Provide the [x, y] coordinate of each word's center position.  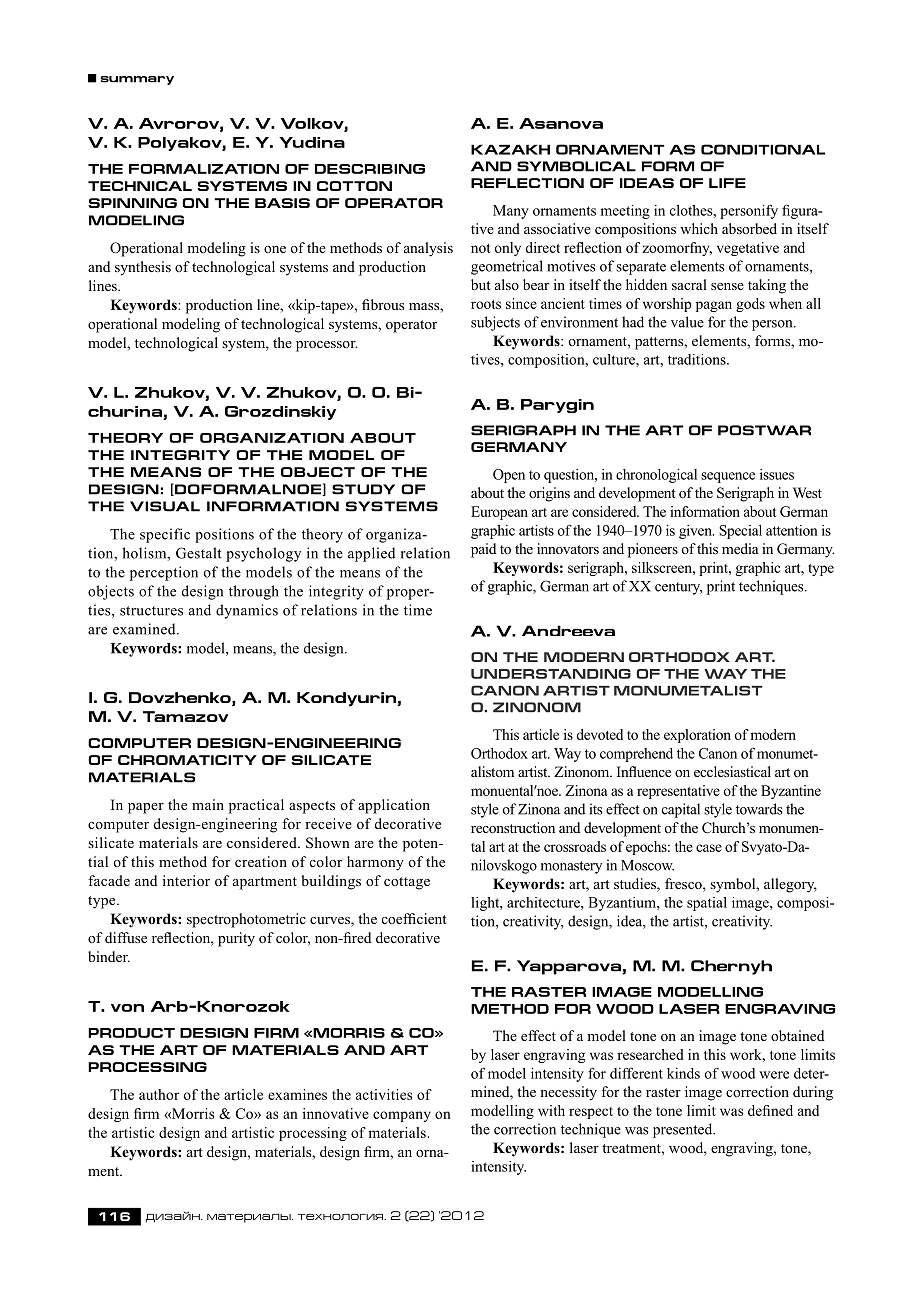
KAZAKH [510, 149]
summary [137, 80]
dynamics [247, 611]
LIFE [727, 183]
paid [483, 550]
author [159, 1094]
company [402, 1116]
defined [770, 1110]
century [678, 588]
